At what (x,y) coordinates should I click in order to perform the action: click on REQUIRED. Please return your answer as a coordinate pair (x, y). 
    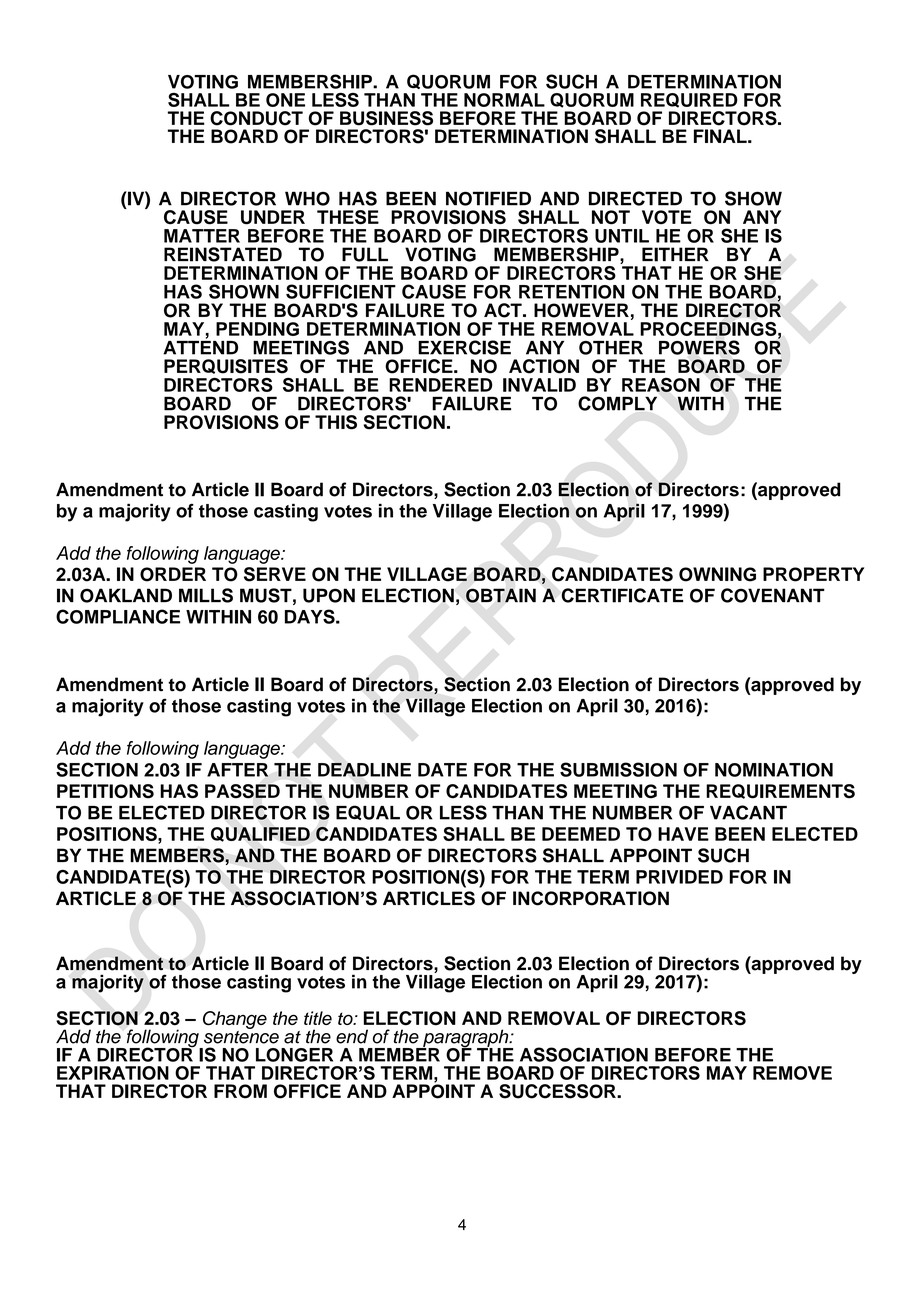
    Looking at the image, I should click on (689, 100).
